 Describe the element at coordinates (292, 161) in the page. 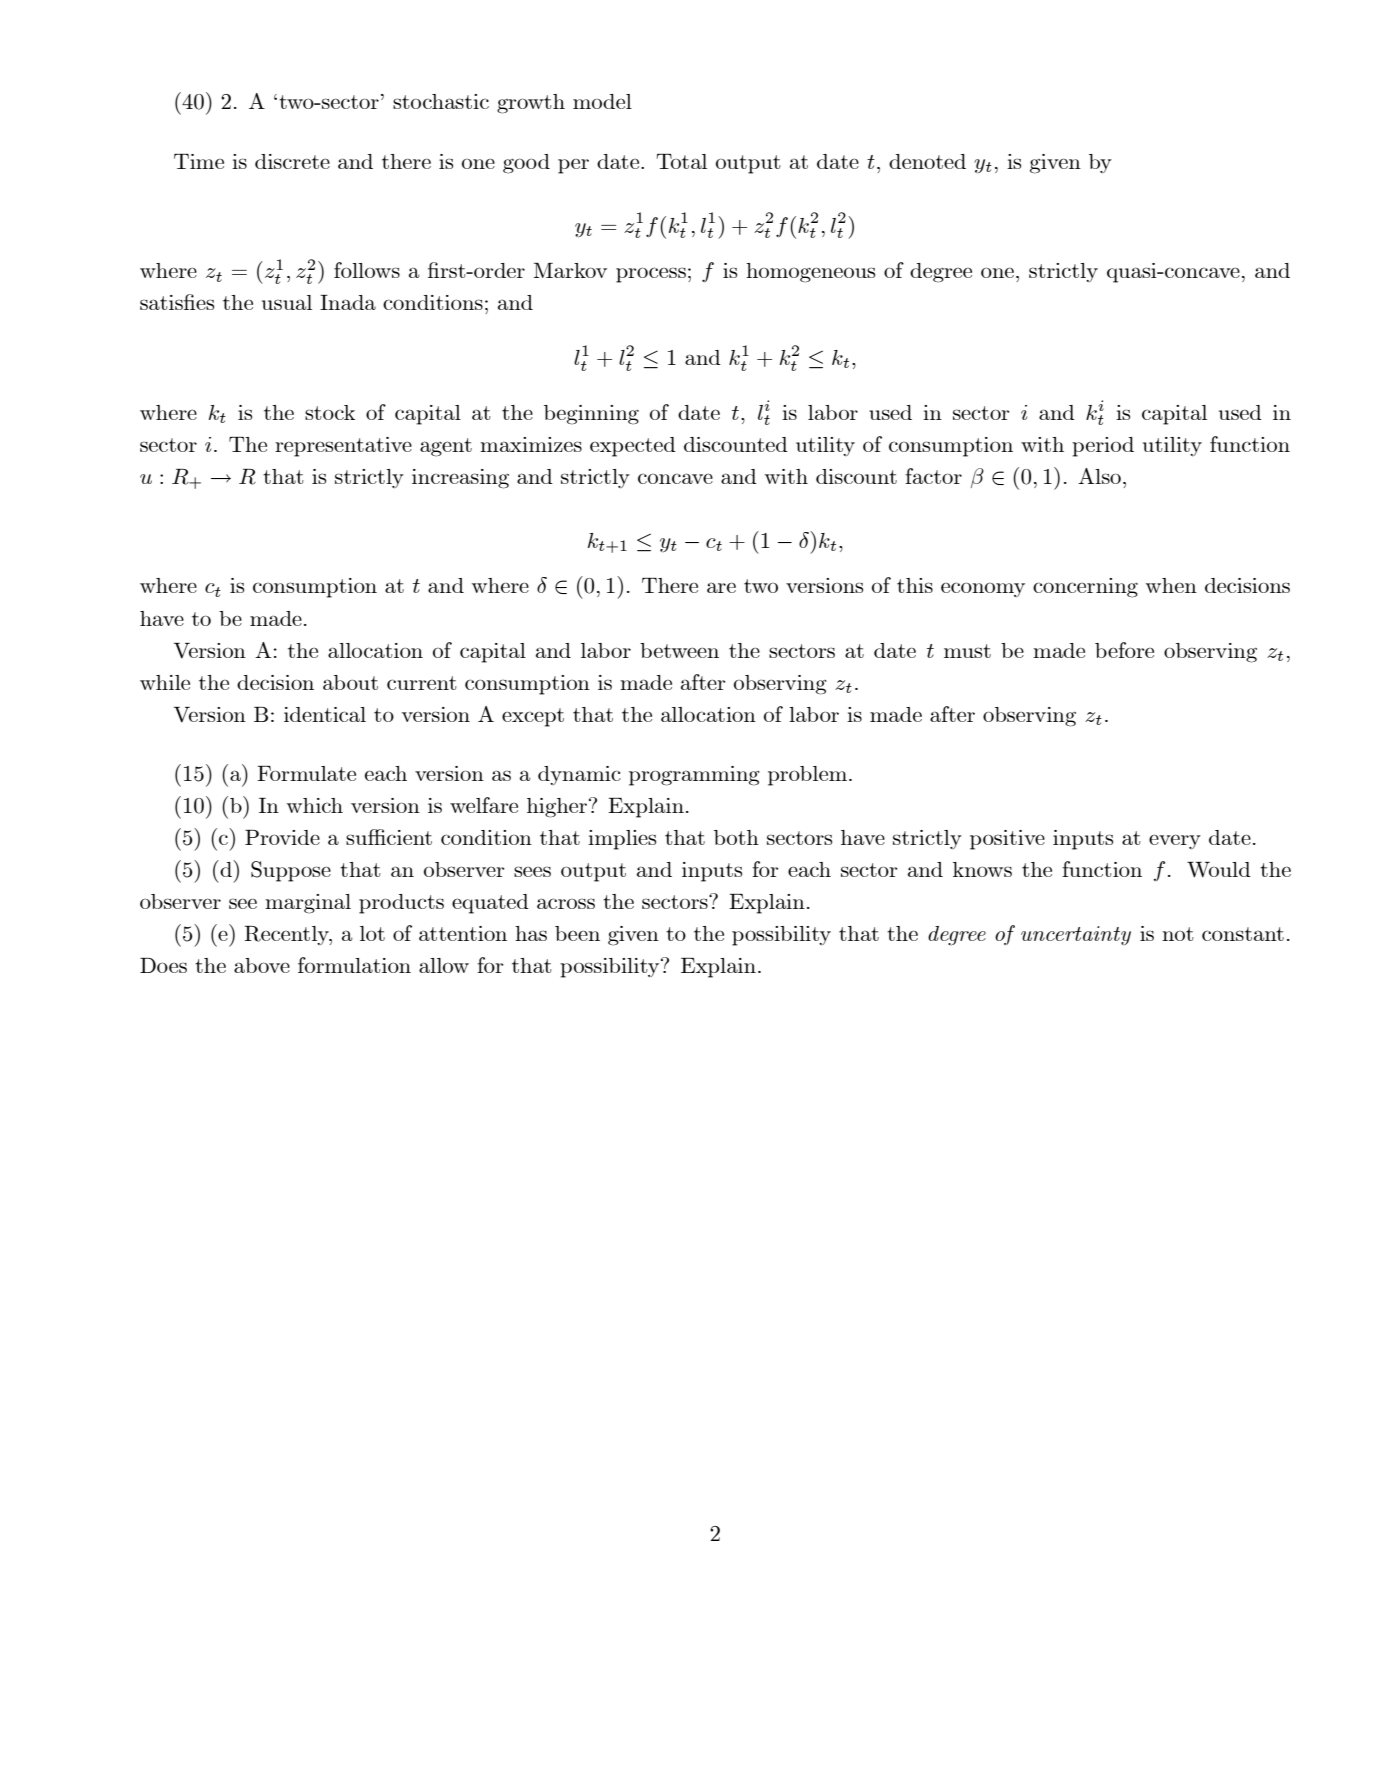

I see `discrete` at that location.
